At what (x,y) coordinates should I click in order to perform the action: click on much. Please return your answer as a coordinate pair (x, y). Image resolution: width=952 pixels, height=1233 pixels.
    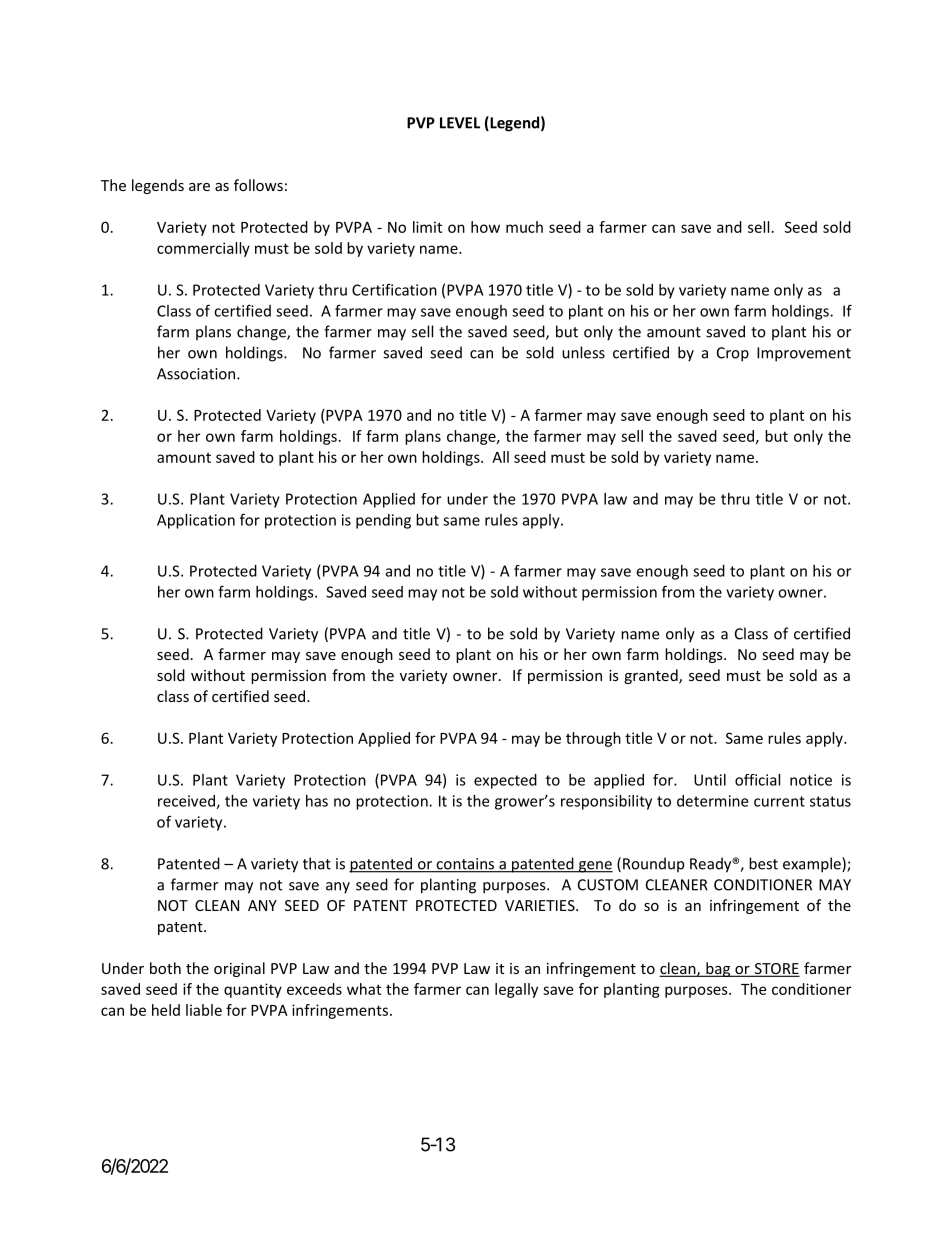
    Looking at the image, I should click on (524, 227).
